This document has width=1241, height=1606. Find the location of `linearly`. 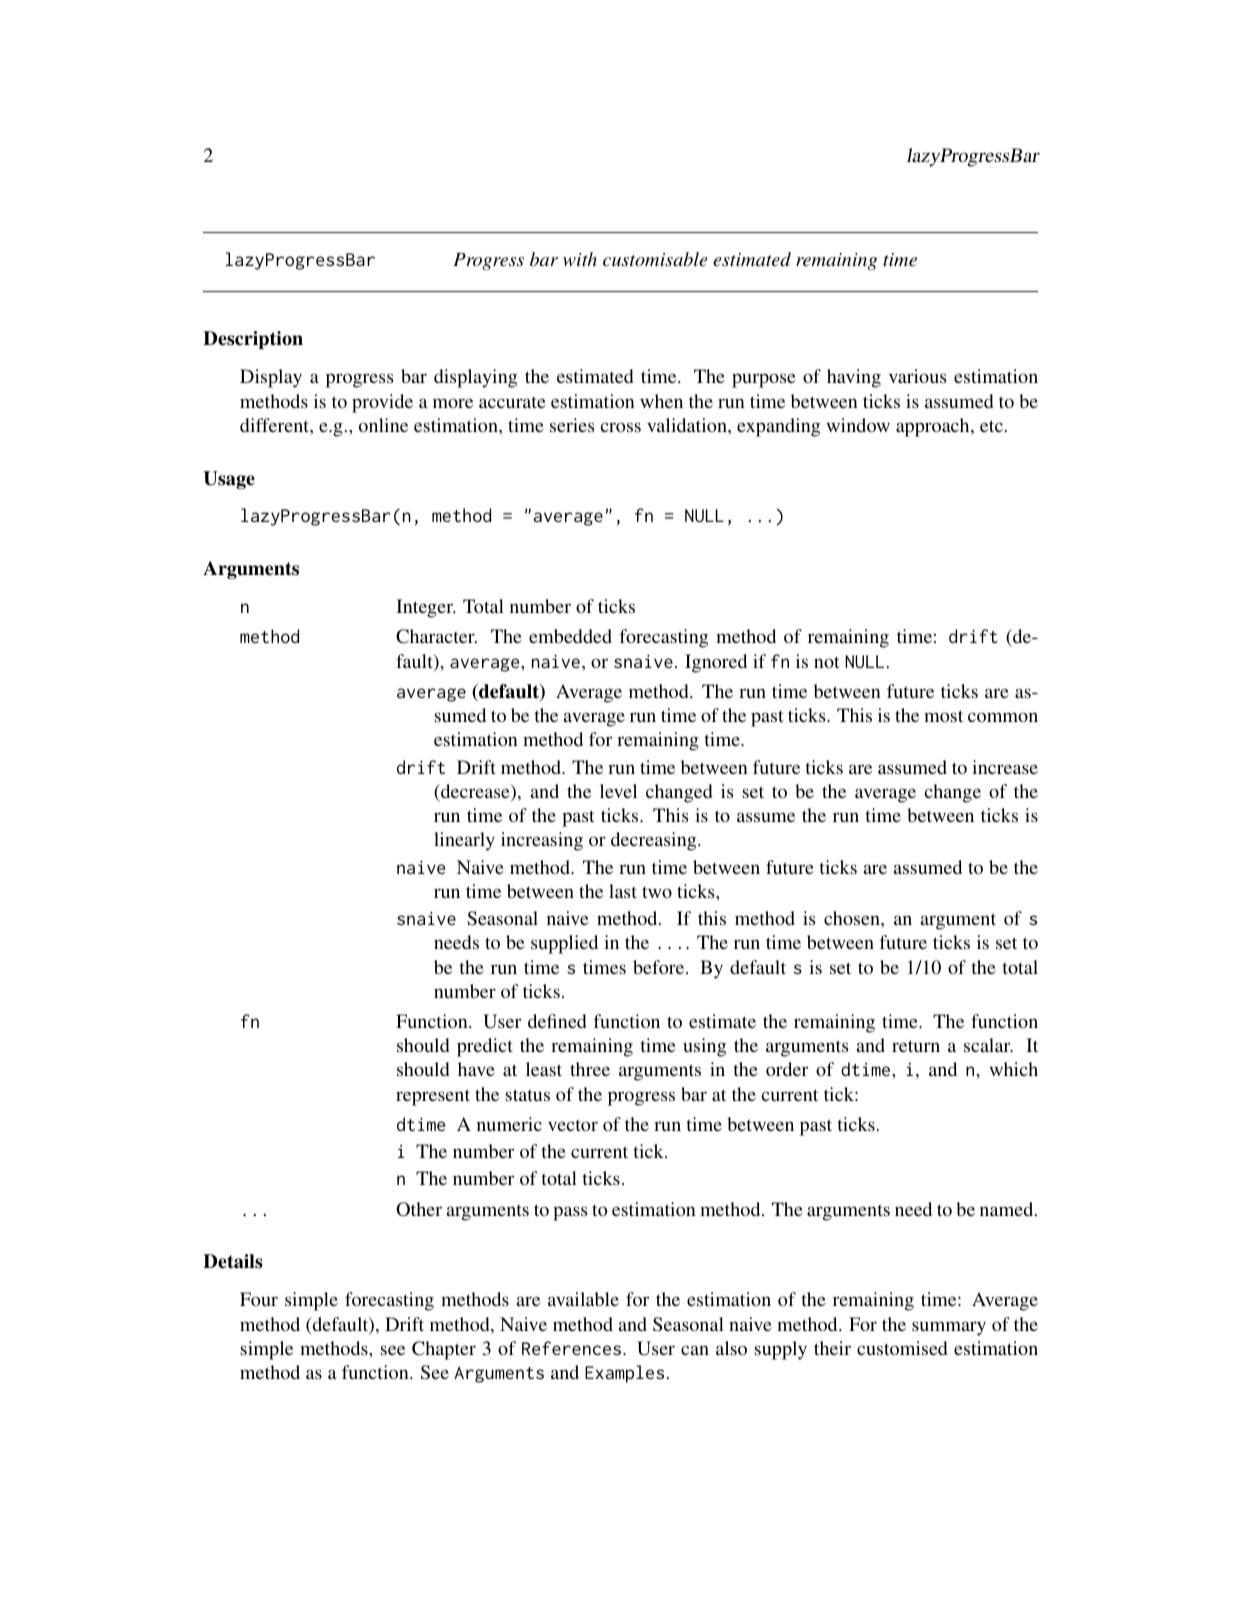

linearly is located at coordinates (464, 841).
